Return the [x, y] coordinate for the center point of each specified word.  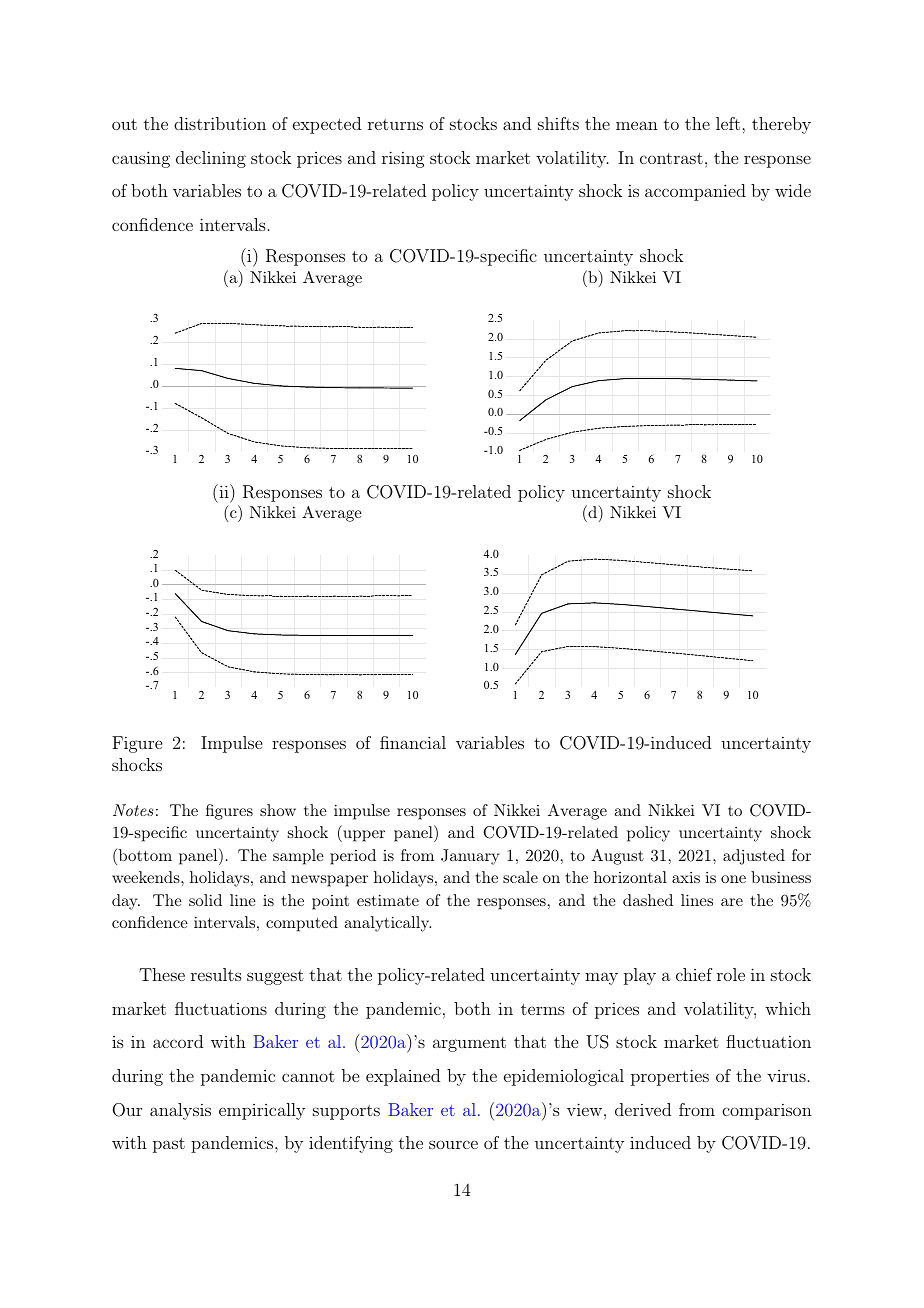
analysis [180, 1111]
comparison [767, 1111]
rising [403, 159]
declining [211, 159]
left [729, 123]
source [453, 1144]
